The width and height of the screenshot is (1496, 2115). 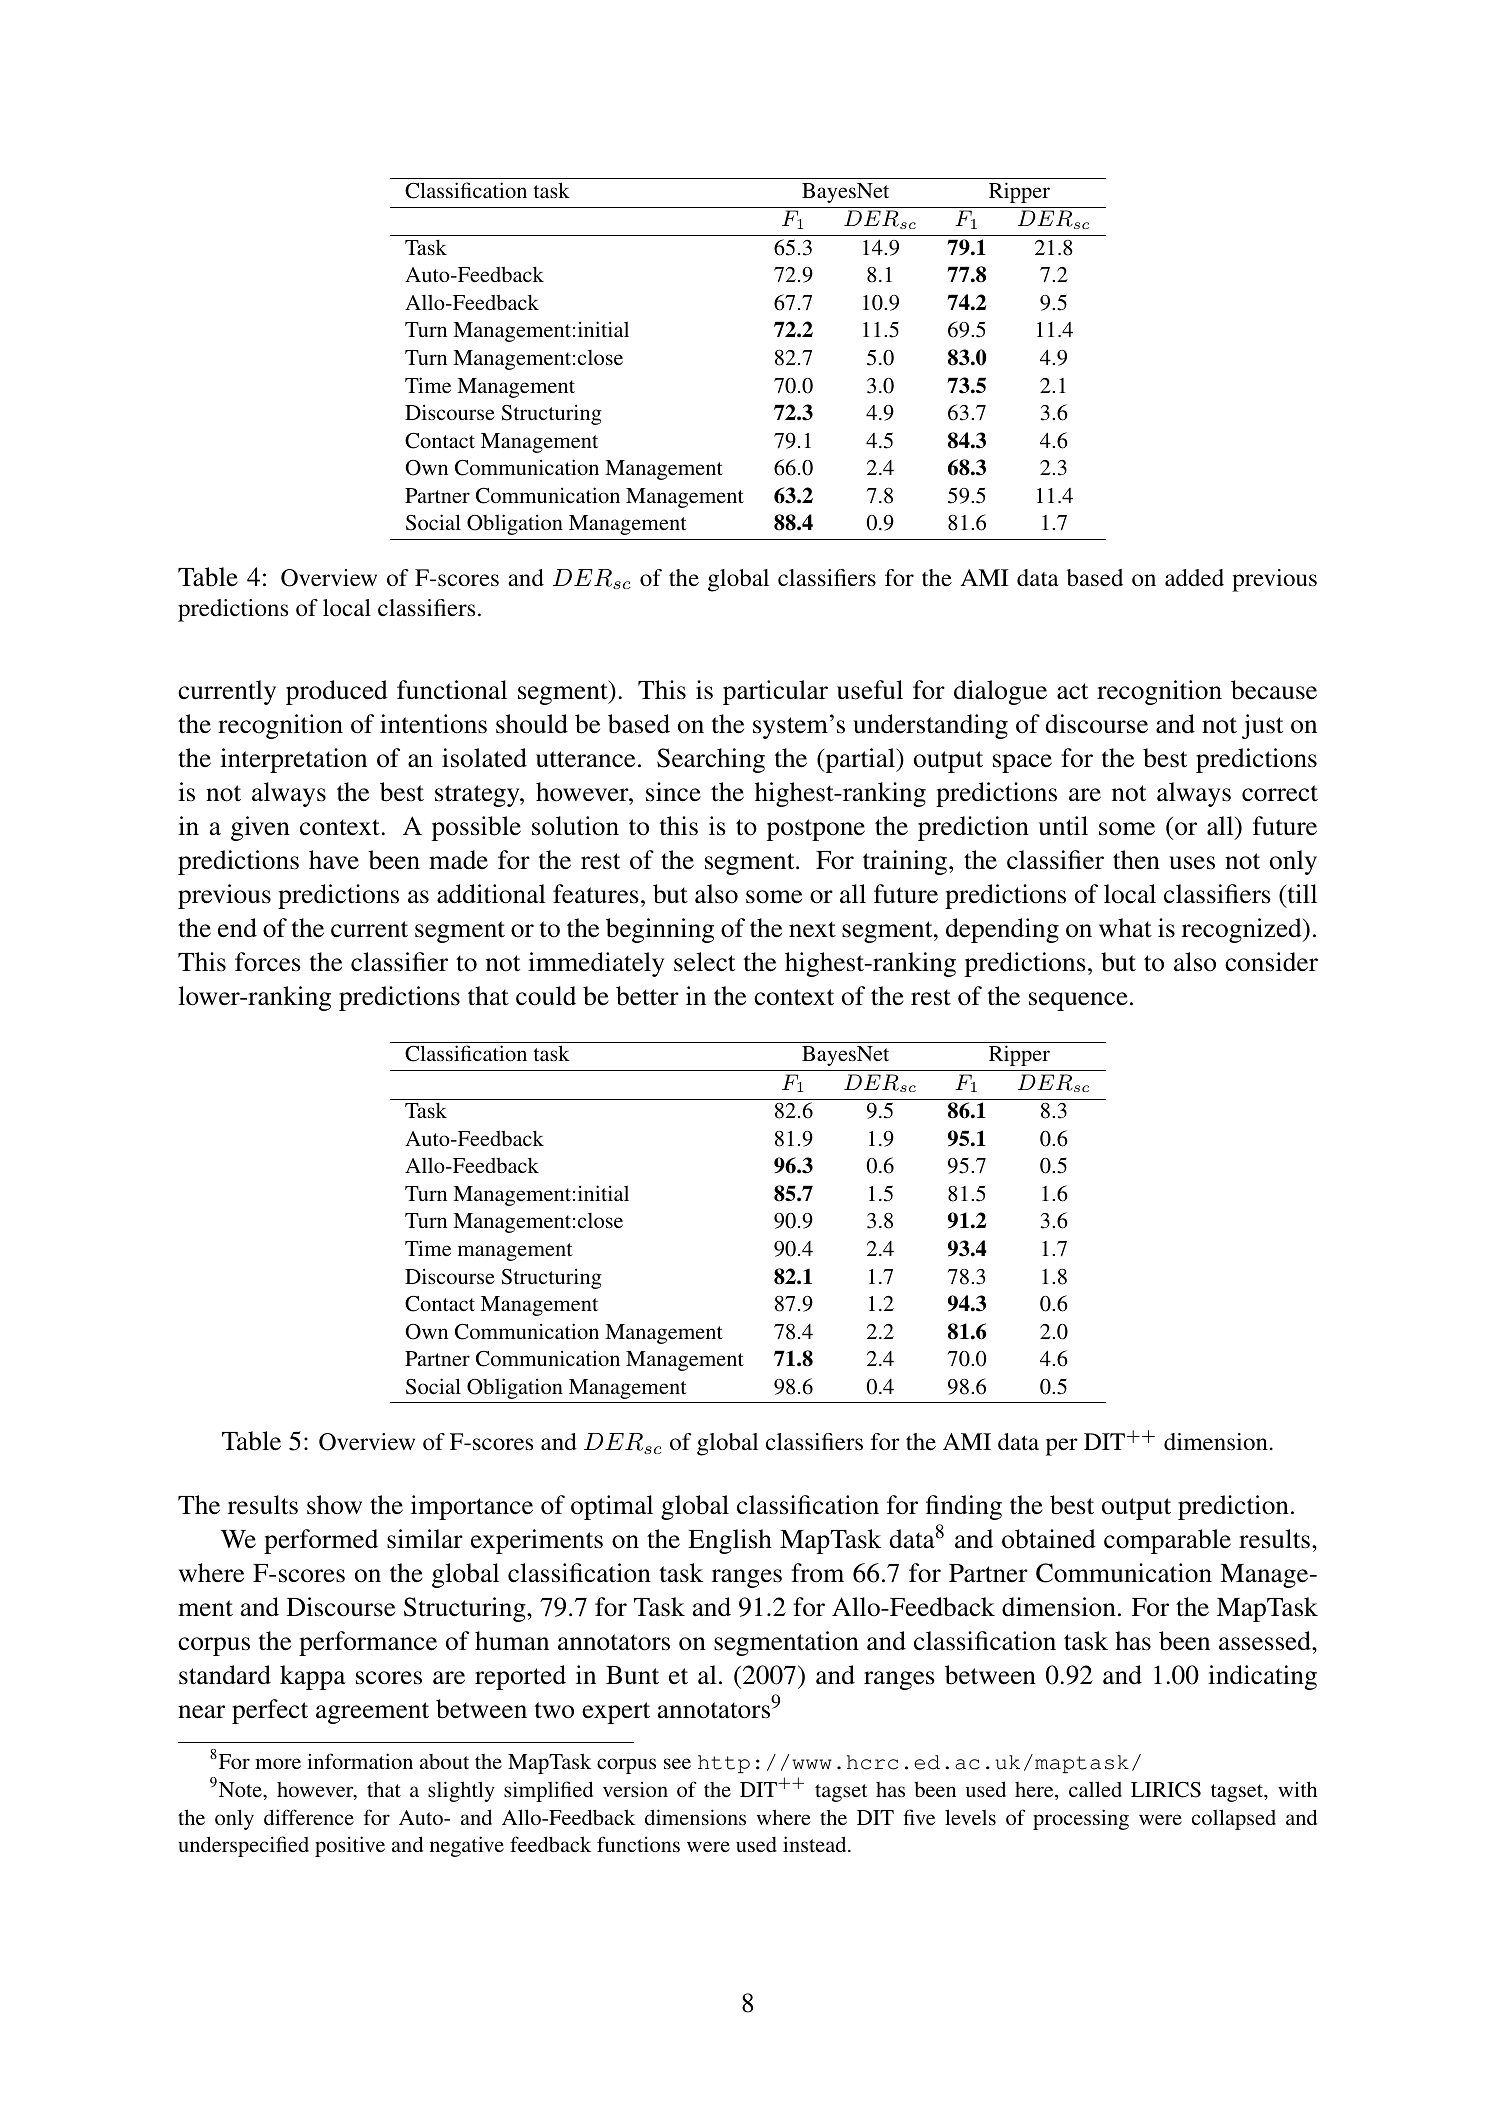 What do you see at coordinates (309, 1817) in the screenshot?
I see `difference` at bounding box center [309, 1817].
